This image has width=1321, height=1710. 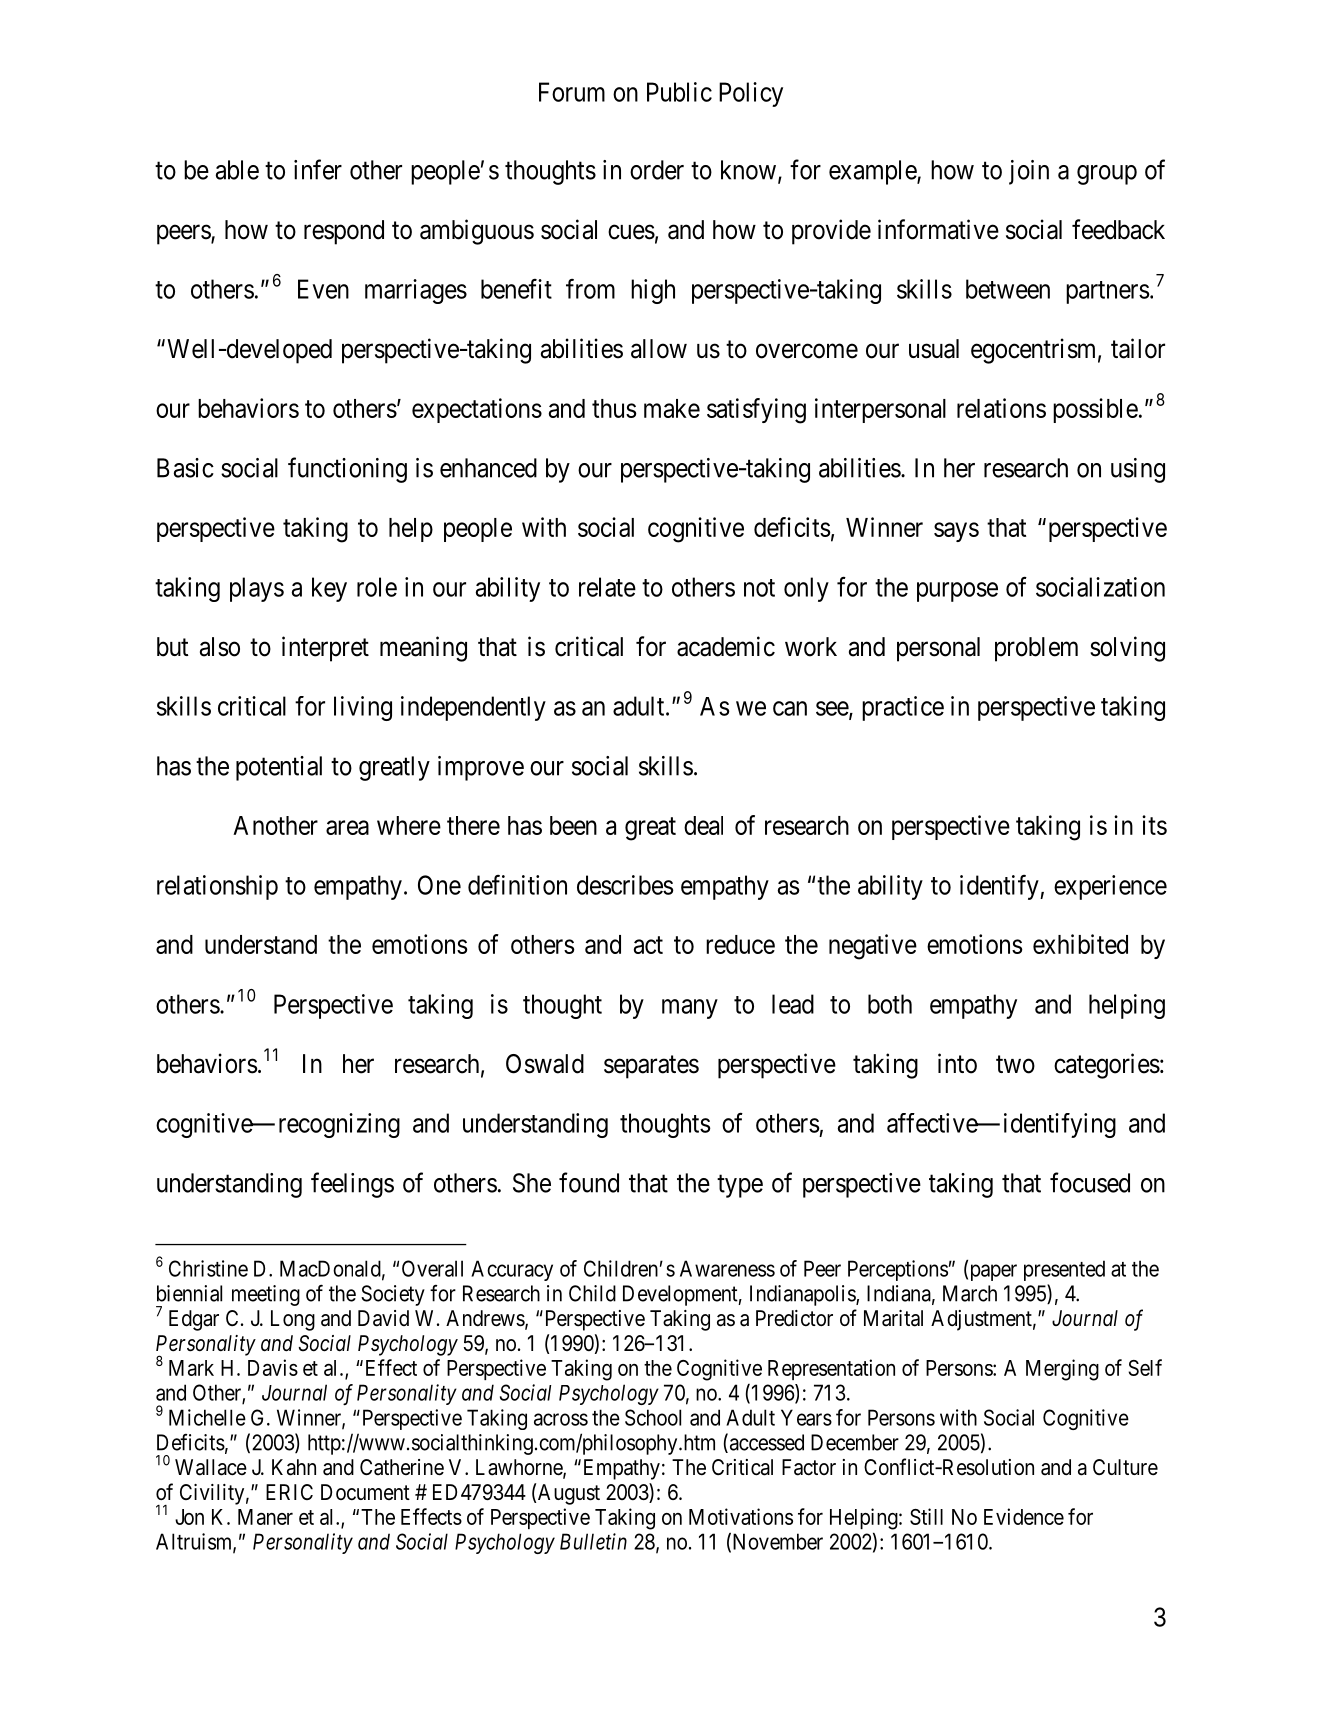 What do you see at coordinates (1110, 887) in the image?
I see `experience` at bounding box center [1110, 887].
